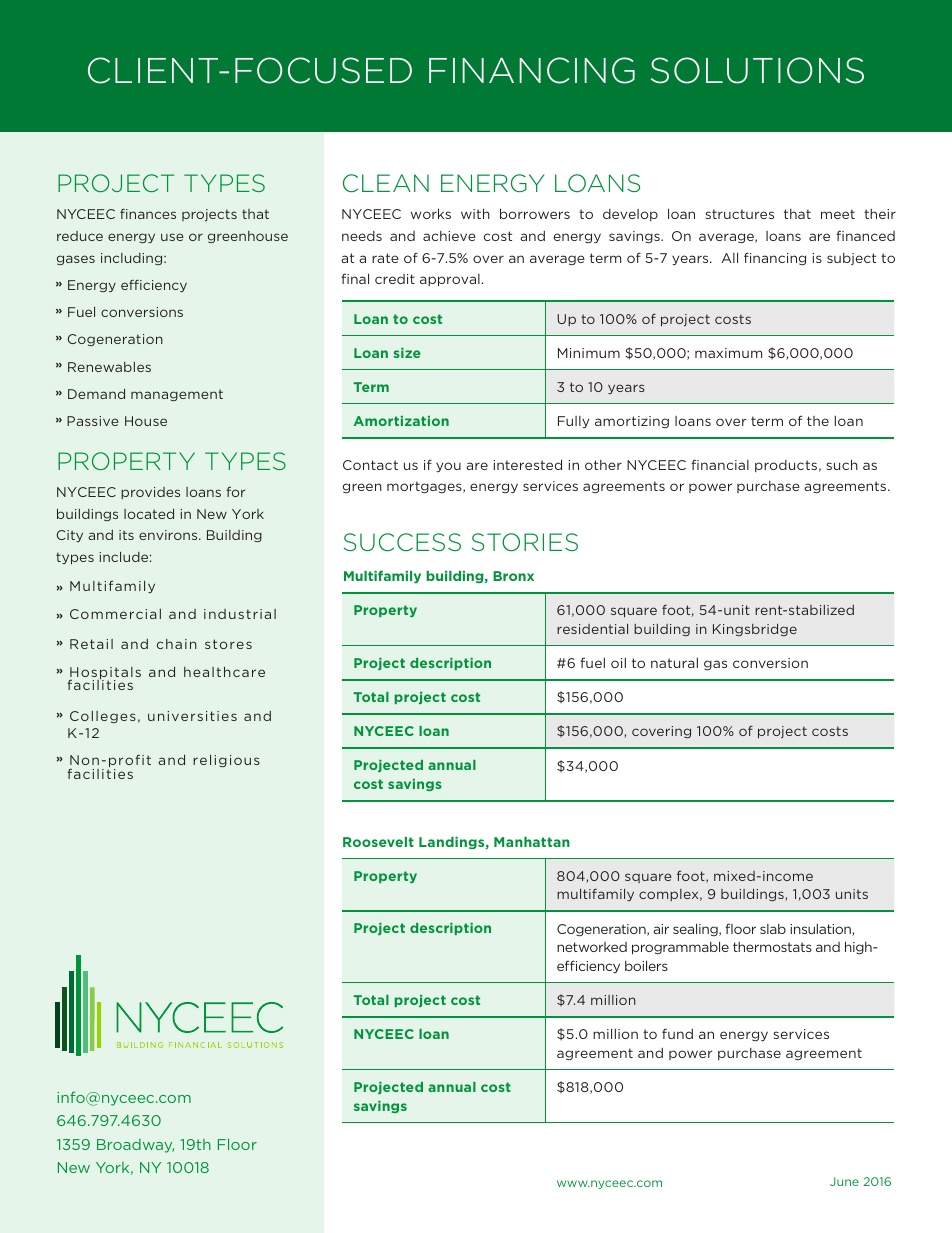 This screenshot has height=1233, width=952. What do you see at coordinates (592, 947) in the screenshot?
I see `networked` at bounding box center [592, 947].
